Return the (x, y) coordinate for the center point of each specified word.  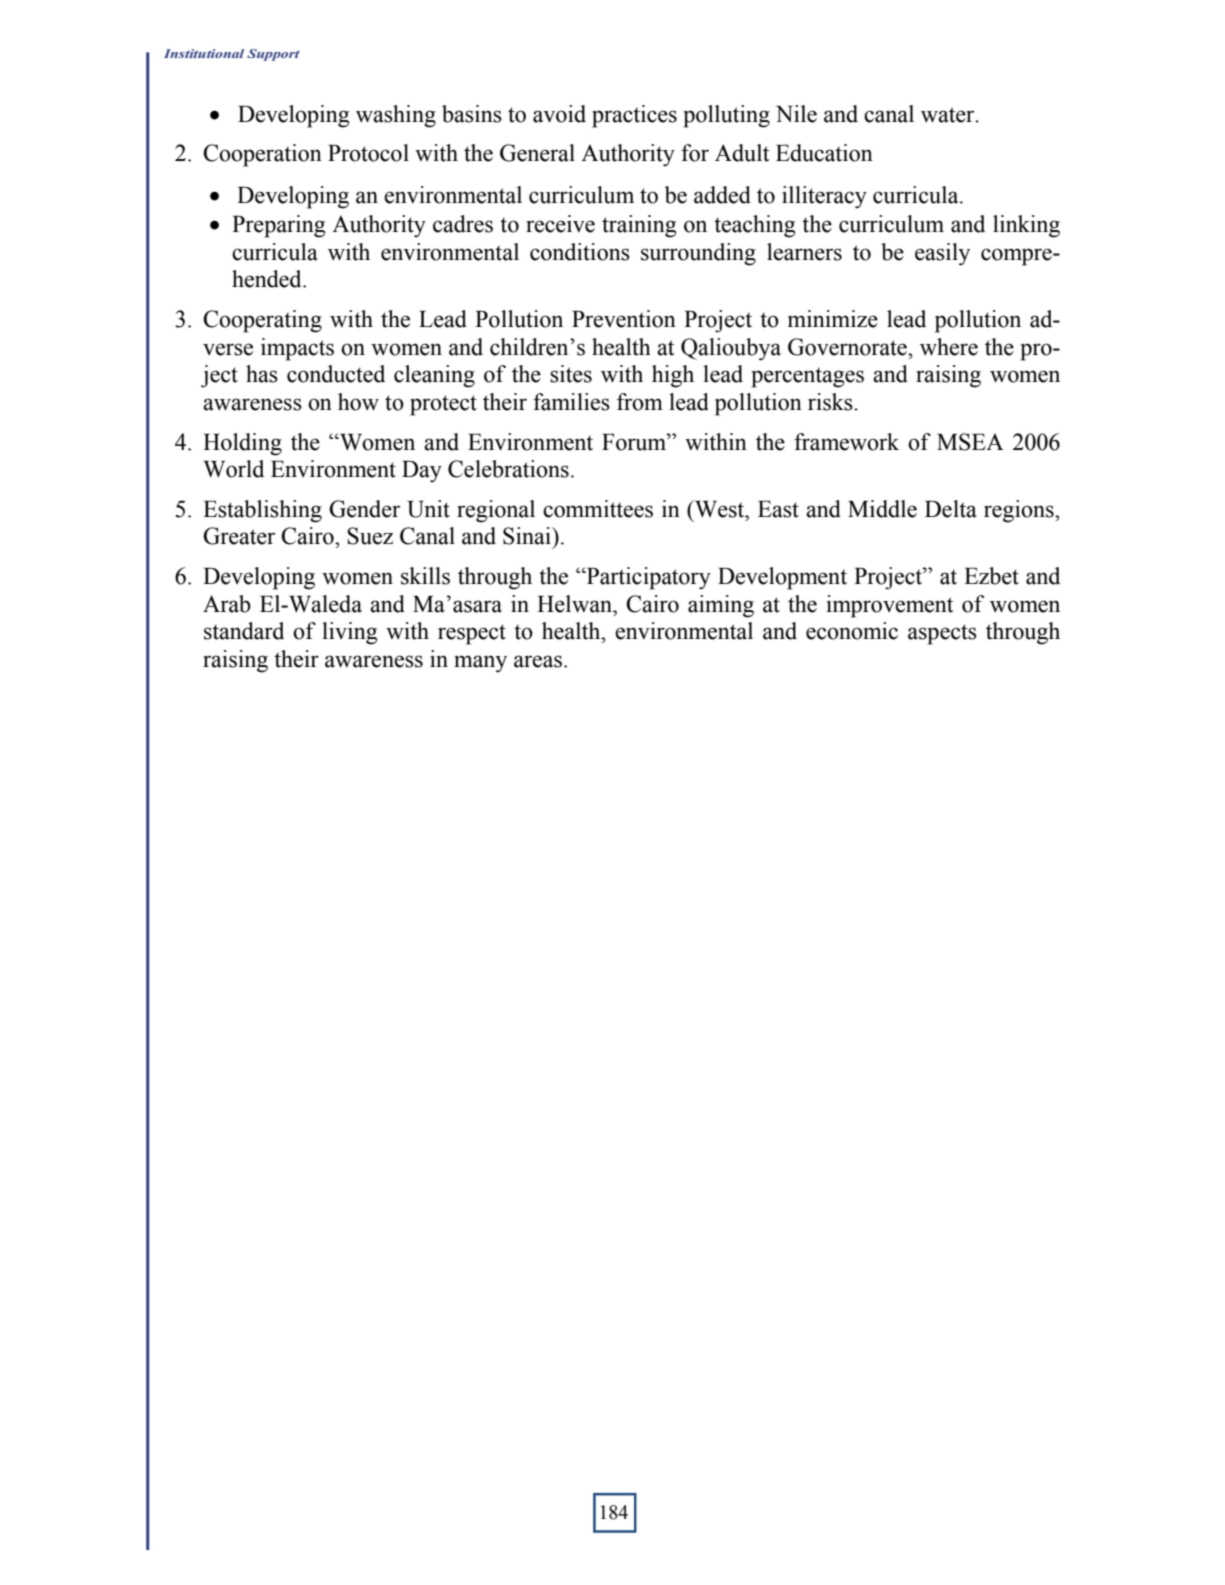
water (949, 115)
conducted (336, 374)
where (949, 347)
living (350, 633)
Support (273, 55)
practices (634, 116)
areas (538, 661)
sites (571, 374)
